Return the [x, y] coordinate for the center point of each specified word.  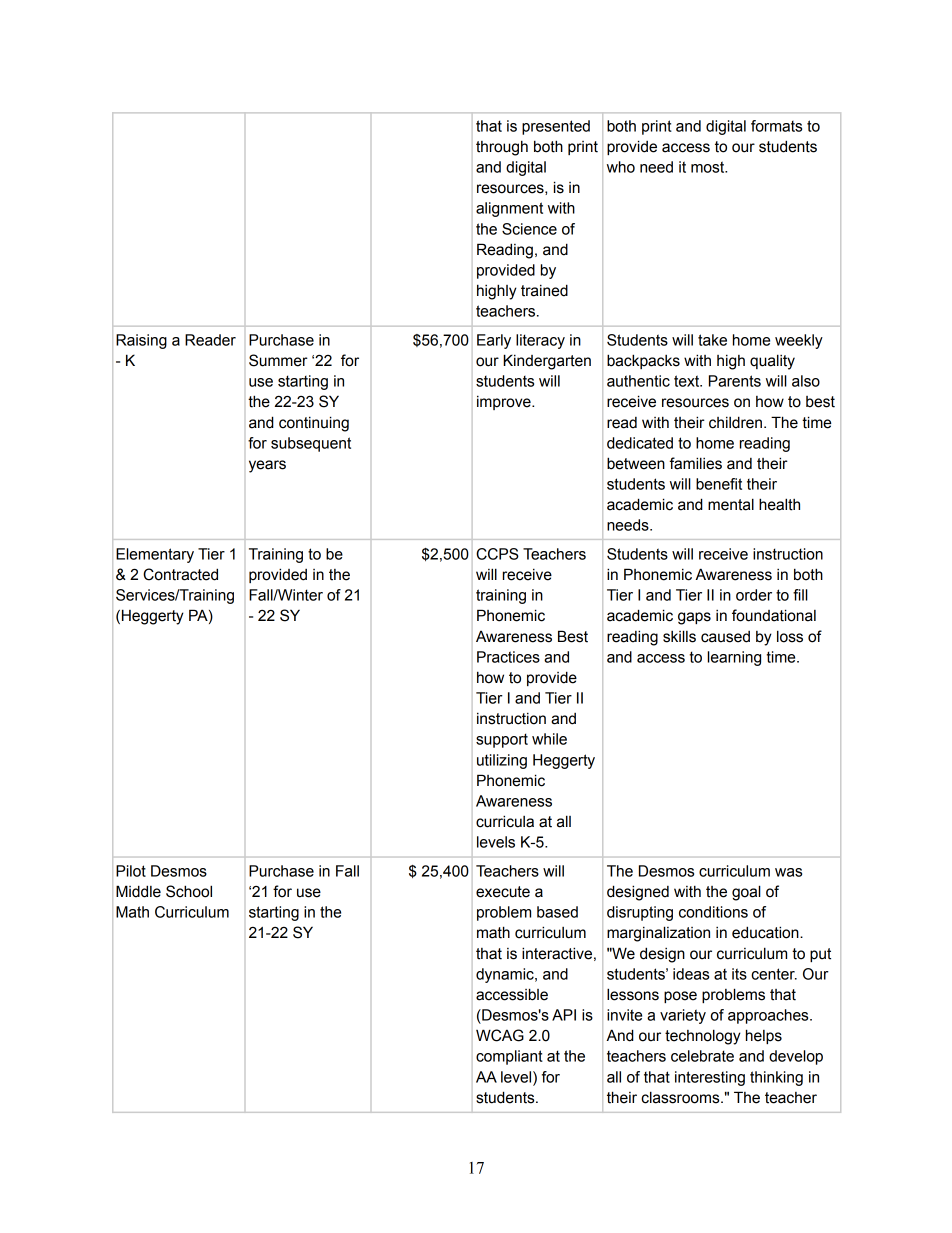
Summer [278, 360]
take [712, 340]
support [502, 740]
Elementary [155, 555]
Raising [141, 341]
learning [734, 658]
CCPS [497, 554]
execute [503, 892]
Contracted [180, 574]
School [189, 891]
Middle [138, 891]
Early [494, 341]
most [709, 167]
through [502, 148]
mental [731, 504]
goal [746, 893]
